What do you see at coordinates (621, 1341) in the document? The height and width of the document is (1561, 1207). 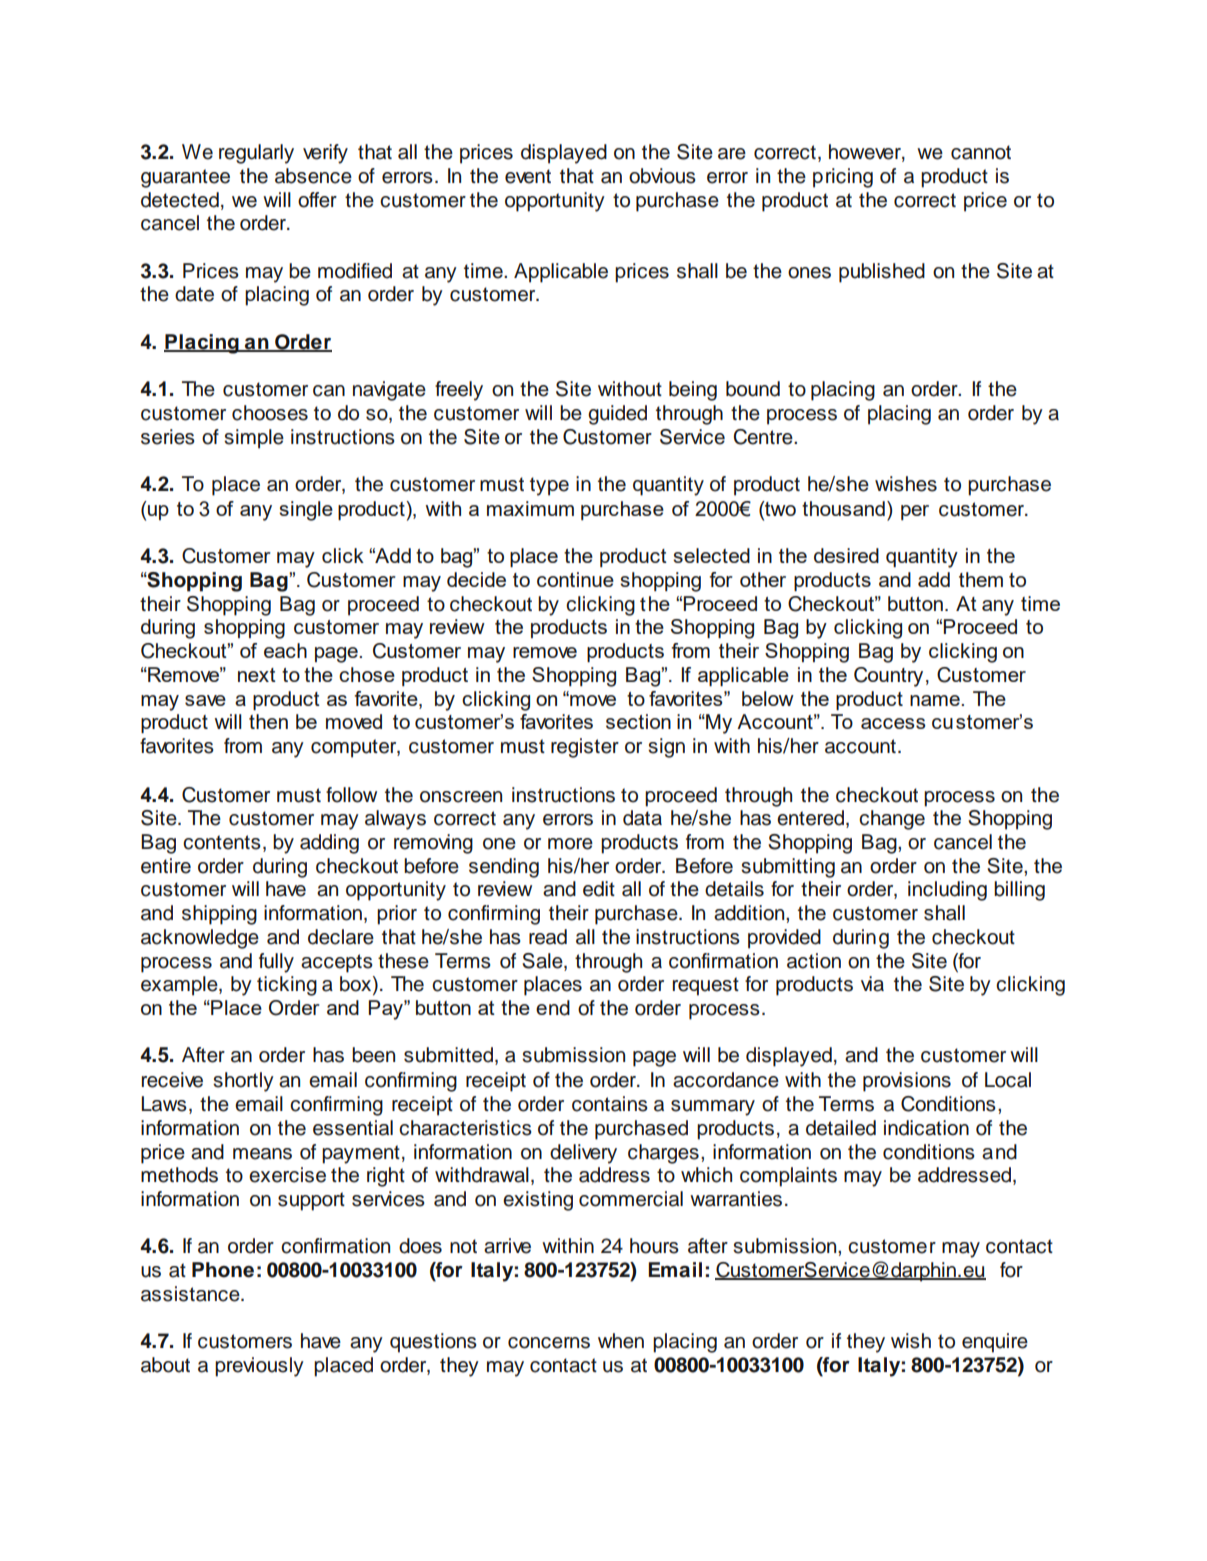 I see `when` at bounding box center [621, 1341].
